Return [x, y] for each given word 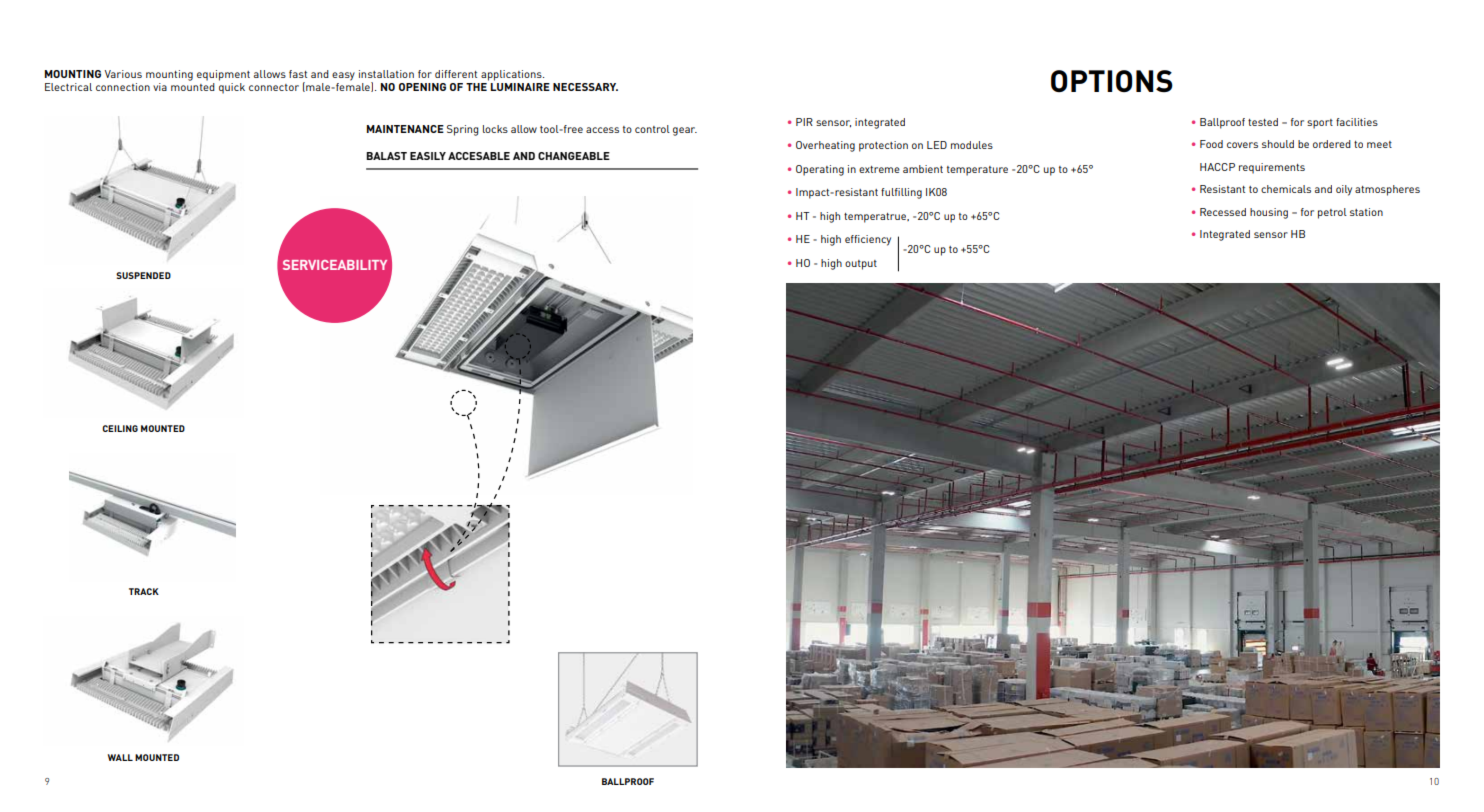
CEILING [120, 428]
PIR [804, 122]
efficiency [868, 240]
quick [232, 87]
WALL [120, 757]
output [861, 265]
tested [1263, 122]
